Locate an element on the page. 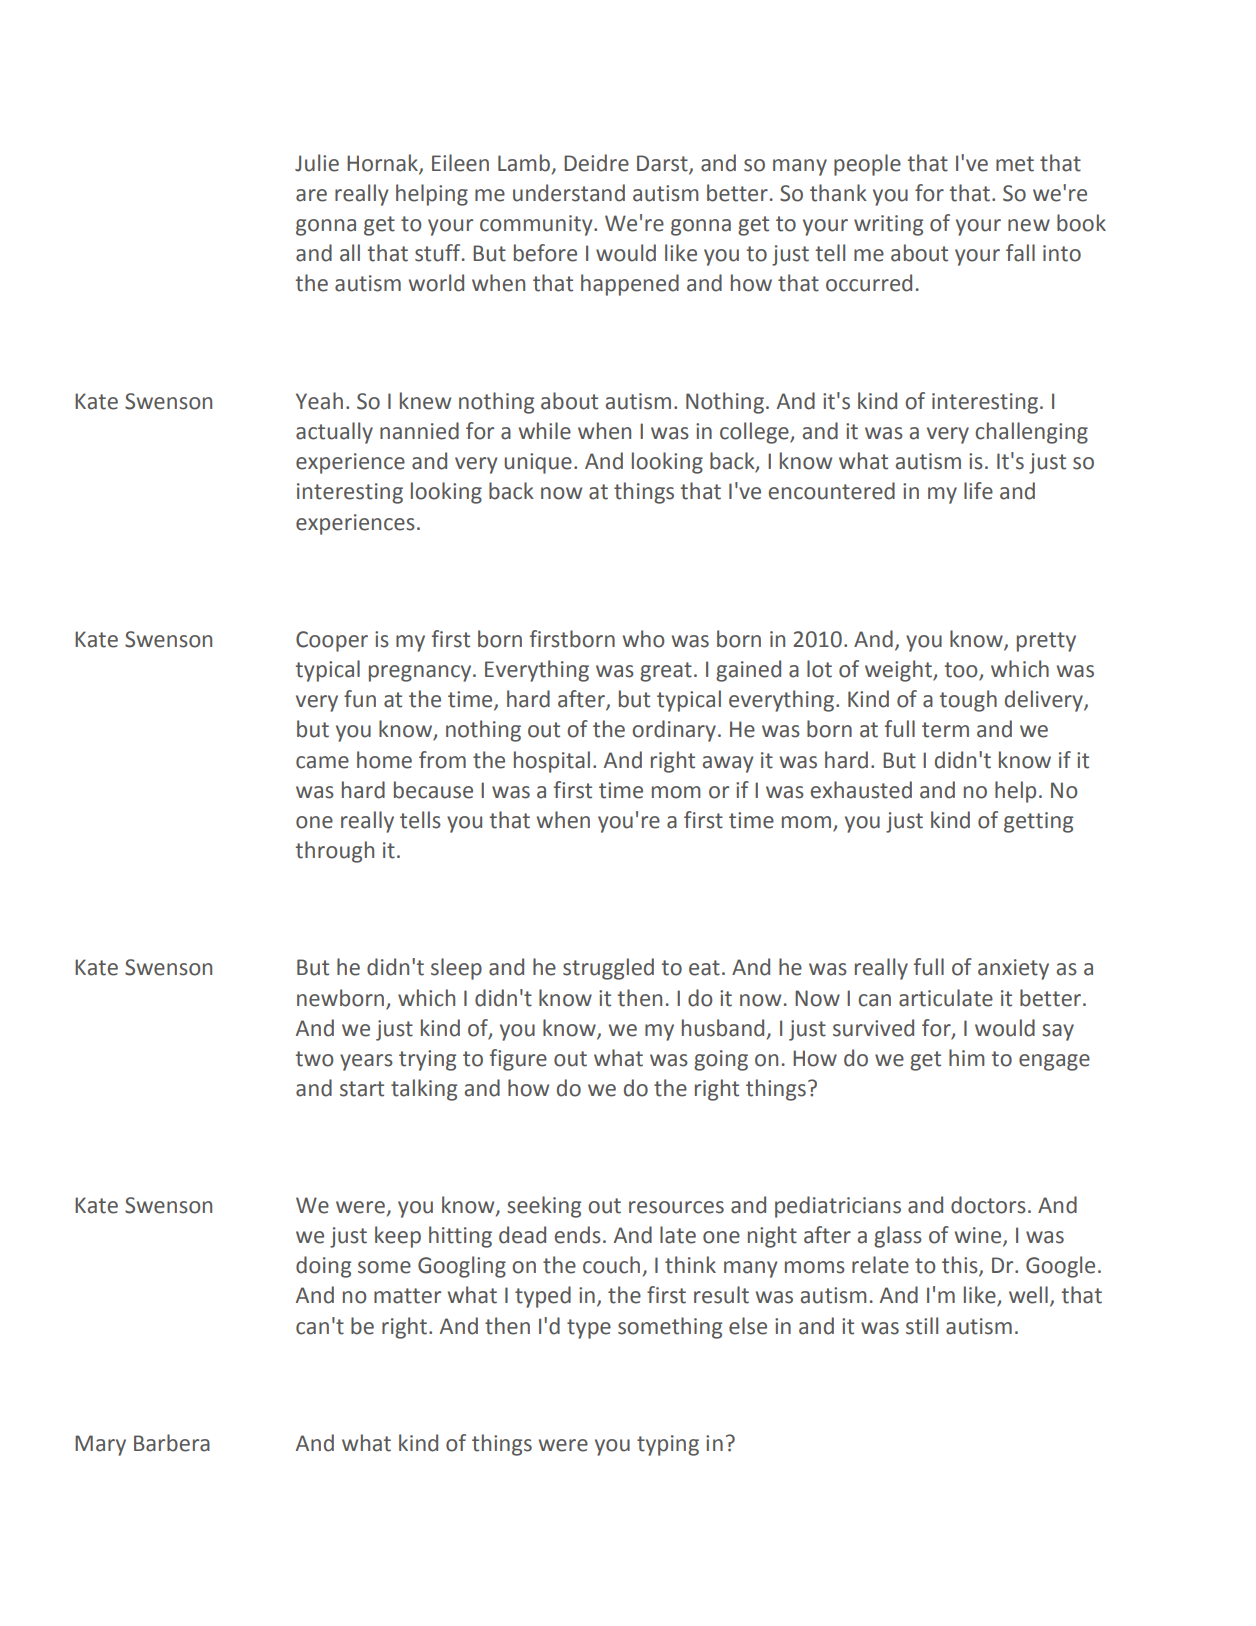 The height and width of the image is (1626, 1256). anxiety is located at coordinates (1013, 969).
